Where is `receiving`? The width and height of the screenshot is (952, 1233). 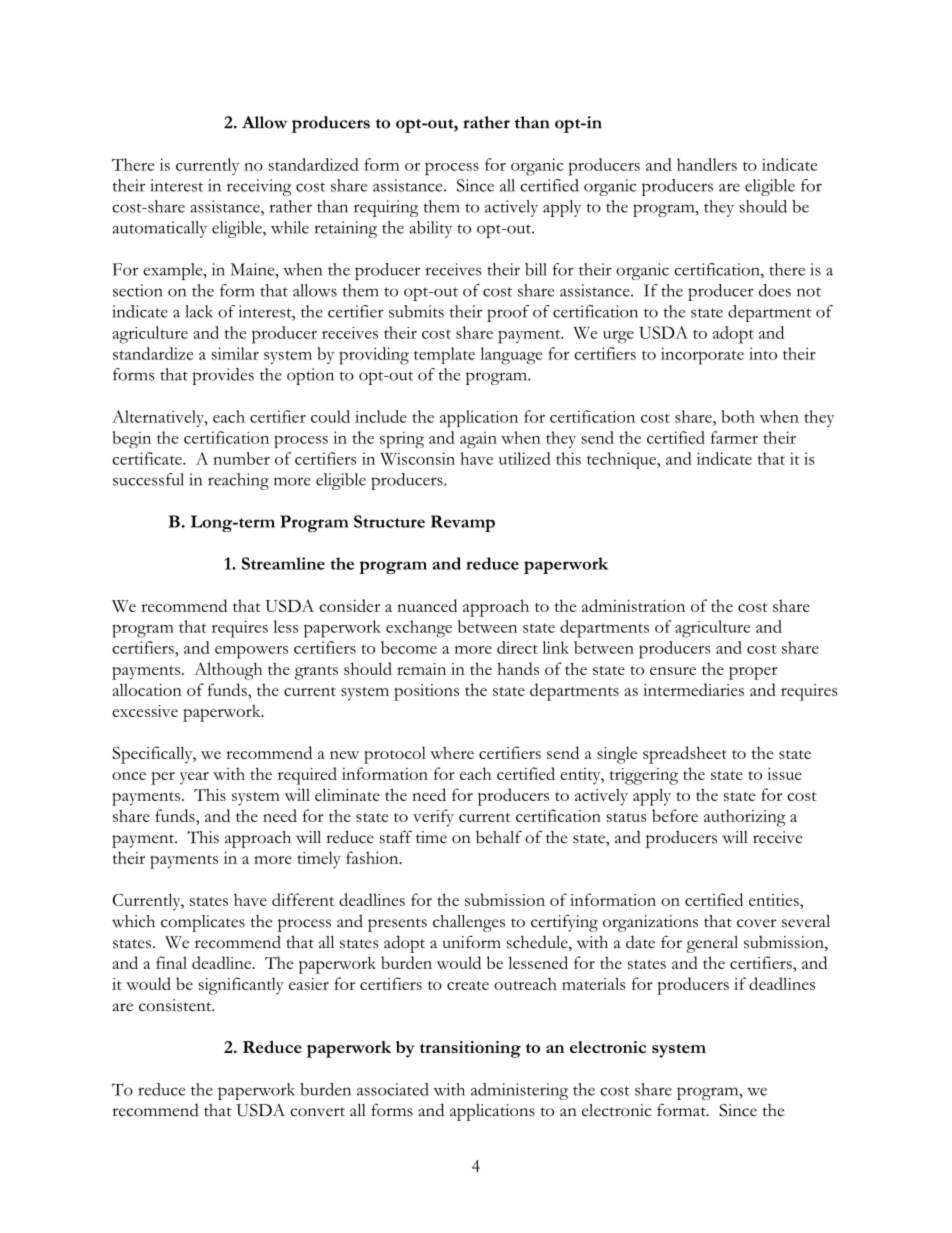
receiving is located at coordinates (259, 187).
